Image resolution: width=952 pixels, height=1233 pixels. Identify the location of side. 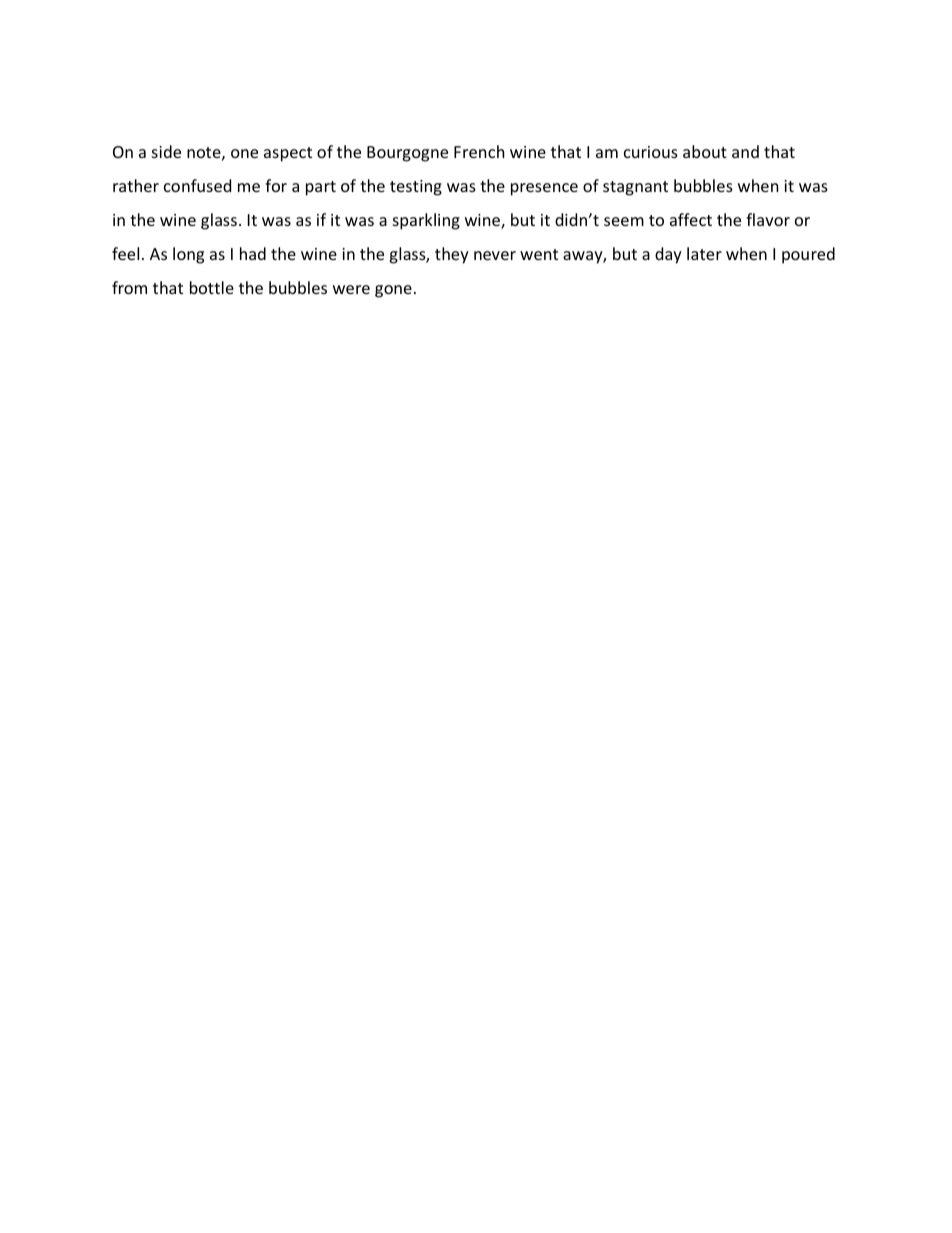
(166, 151).
